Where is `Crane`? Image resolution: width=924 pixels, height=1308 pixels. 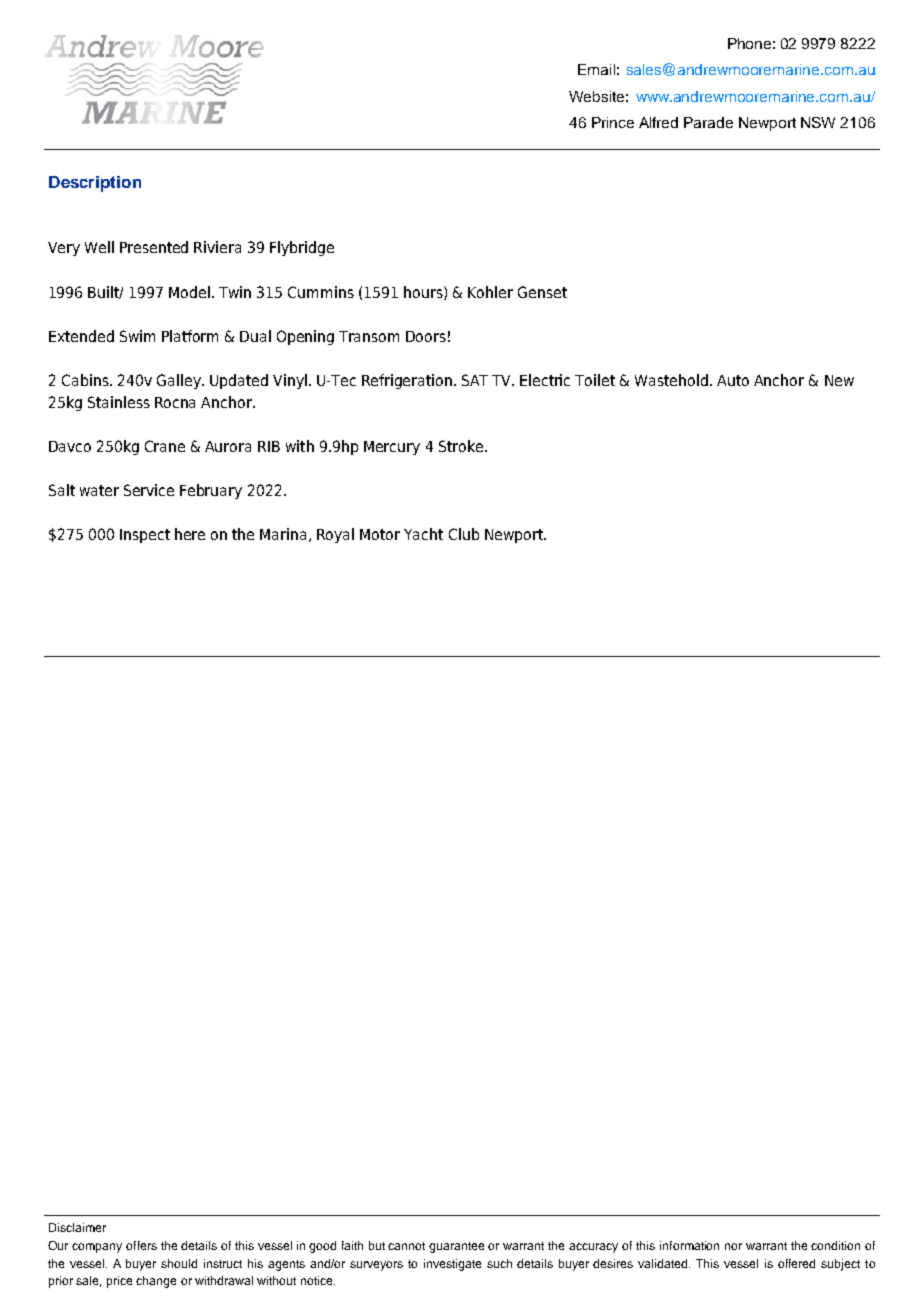 Crane is located at coordinates (165, 446).
